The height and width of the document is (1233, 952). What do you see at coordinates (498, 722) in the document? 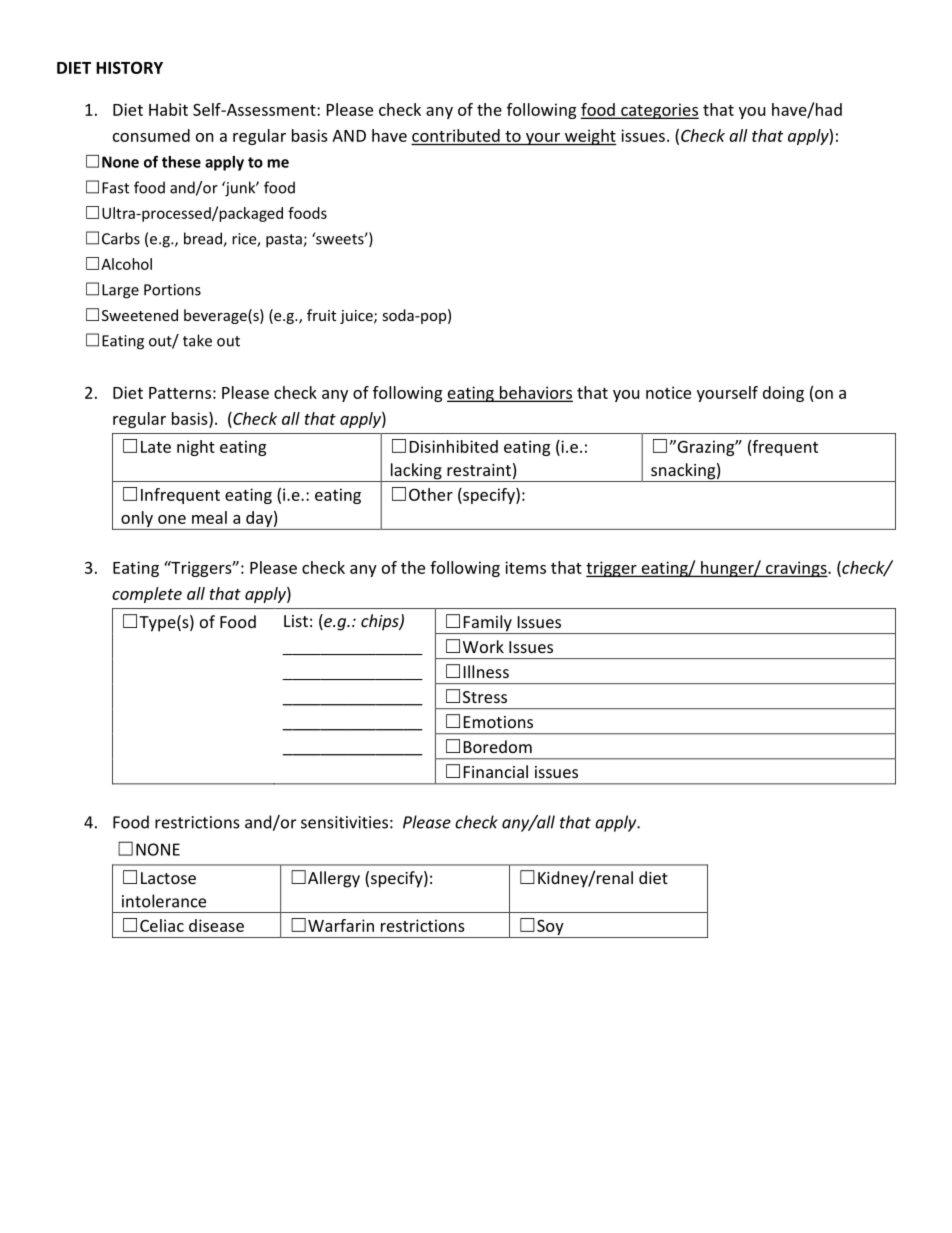
I see `Emotions` at bounding box center [498, 722].
